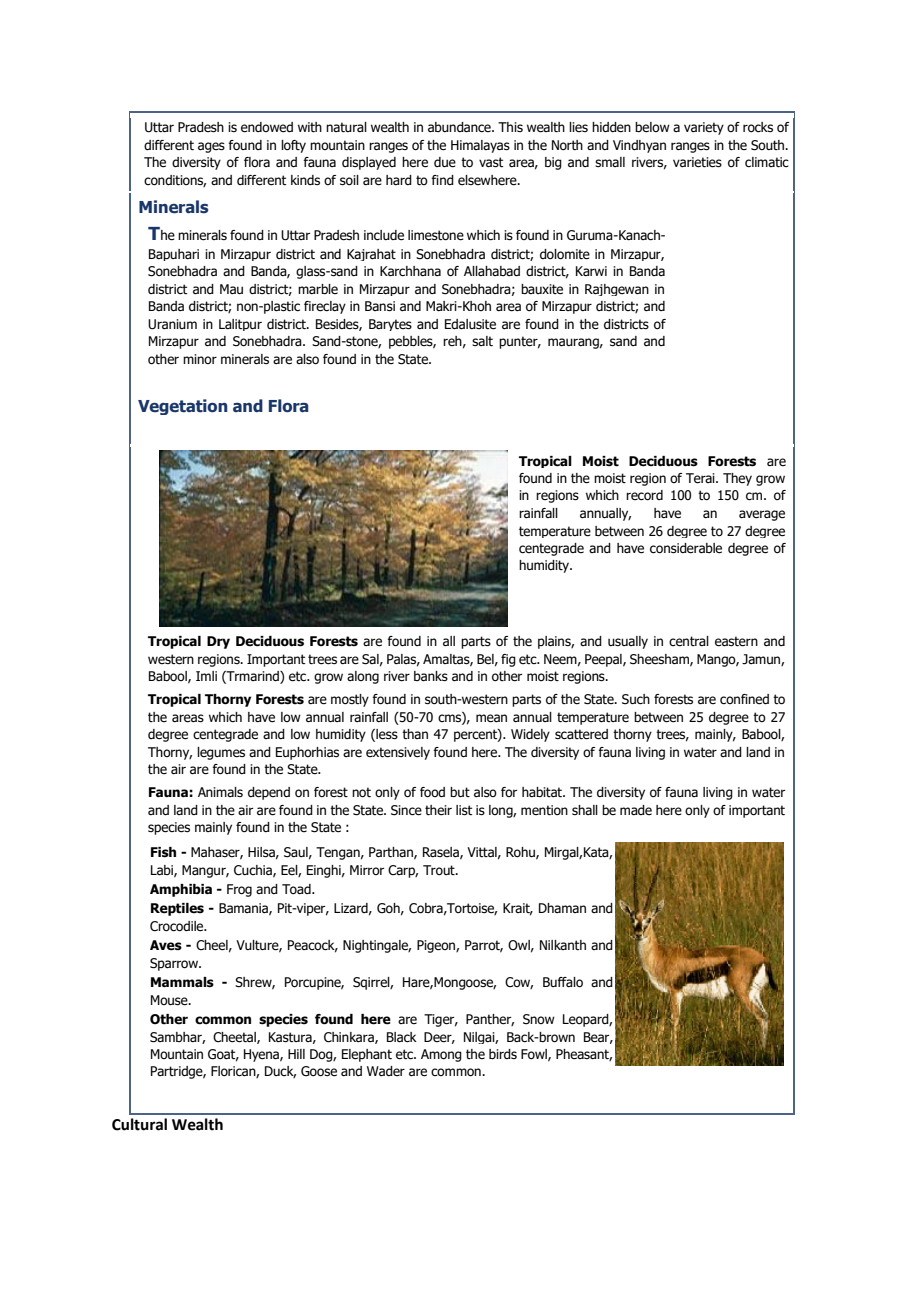 Image resolution: width=924 pixels, height=1308 pixels. Describe the element at coordinates (636, 810) in the image. I see `made` at that location.
